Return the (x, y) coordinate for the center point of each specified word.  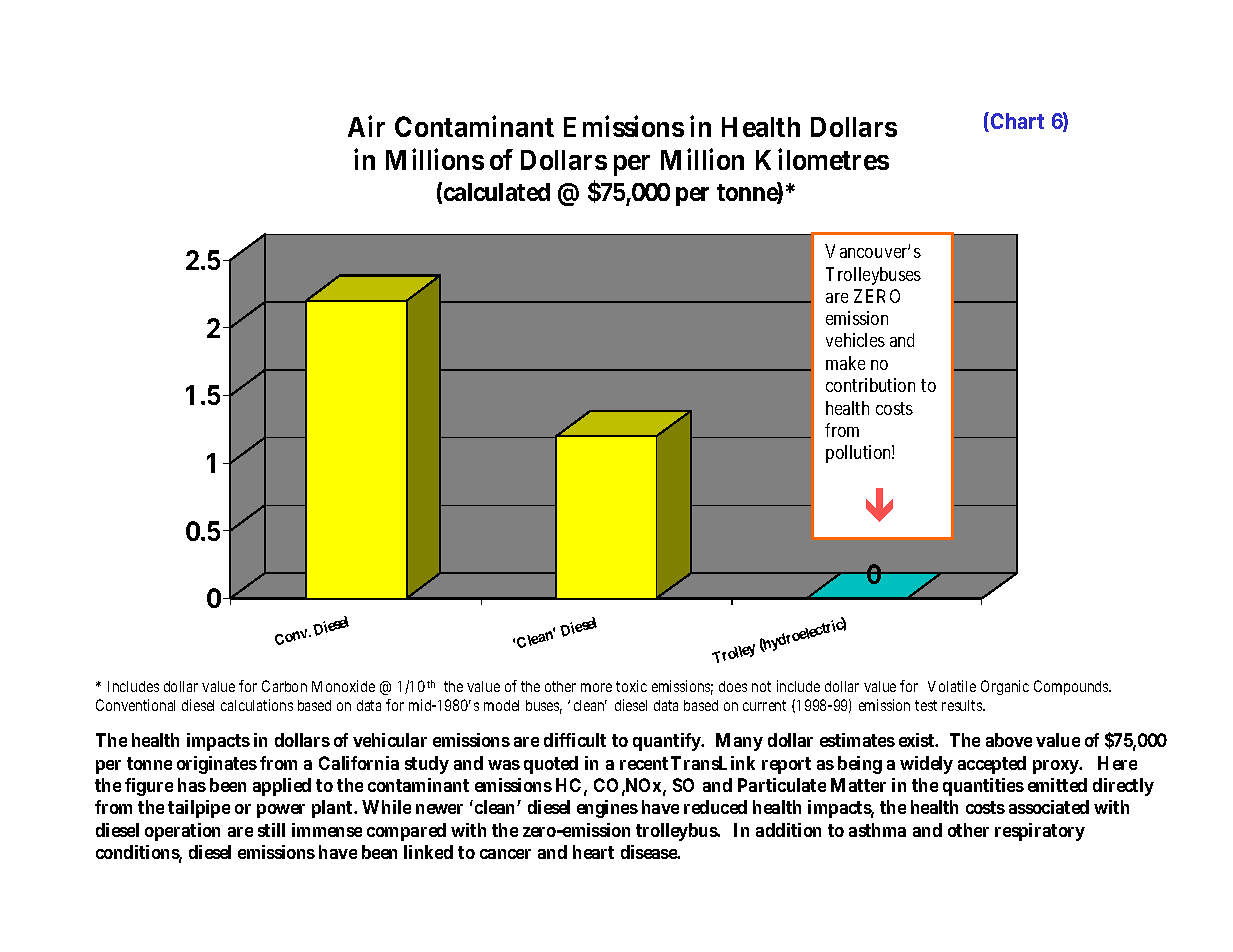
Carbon (284, 686)
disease (649, 852)
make (845, 363)
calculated (497, 192)
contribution (870, 385)
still (271, 830)
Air (366, 126)
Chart (1017, 121)
